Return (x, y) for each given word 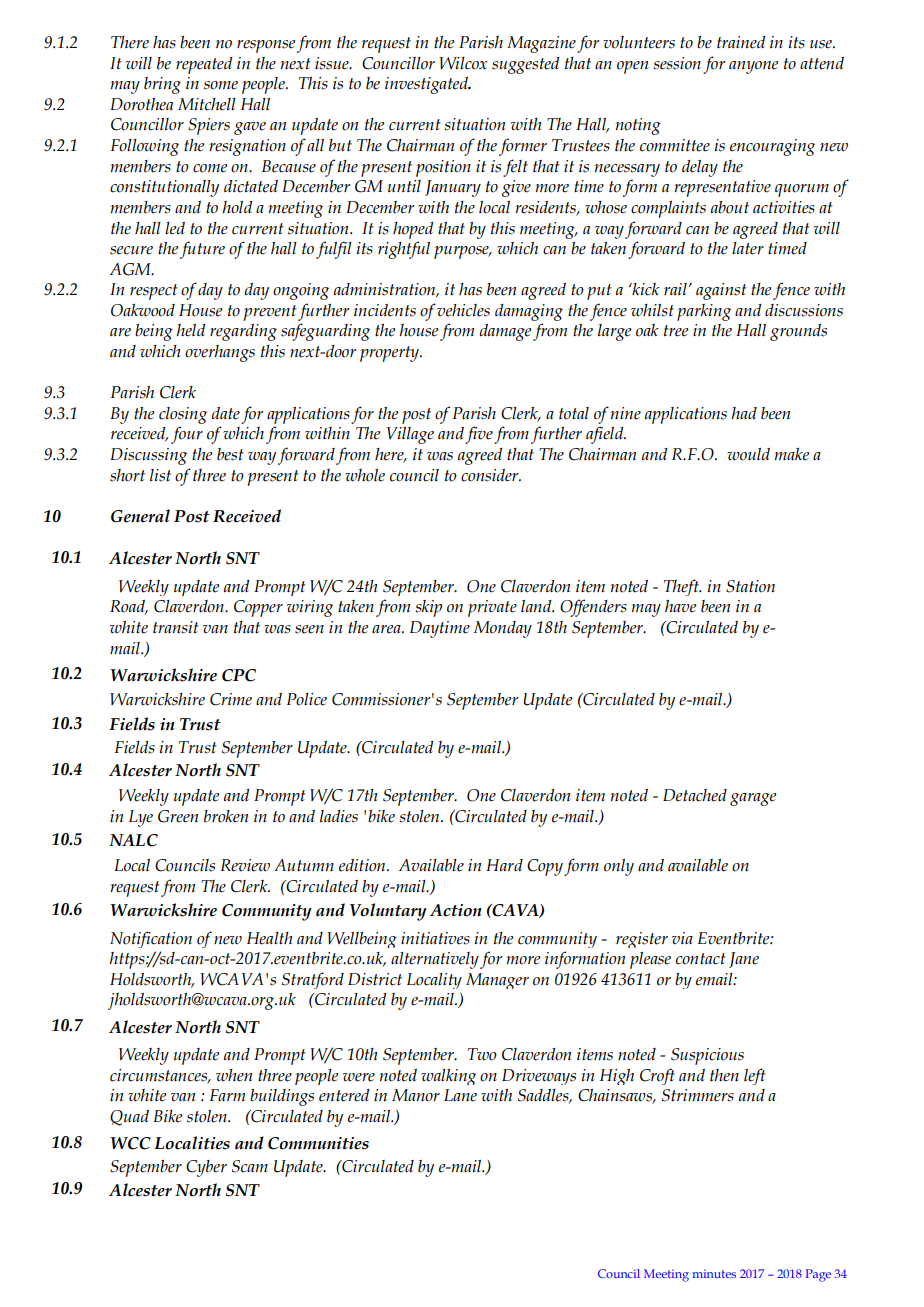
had (744, 413)
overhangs (220, 353)
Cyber (206, 1168)
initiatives (435, 938)
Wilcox (463, 63)
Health (269, 938)
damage (505, 332)
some (221, 85)
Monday (503, 629)
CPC (239, 675)
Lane (460, 1095)
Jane (744, 960)
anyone (753, 67)
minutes (714, 1273)
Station (750, 586)
